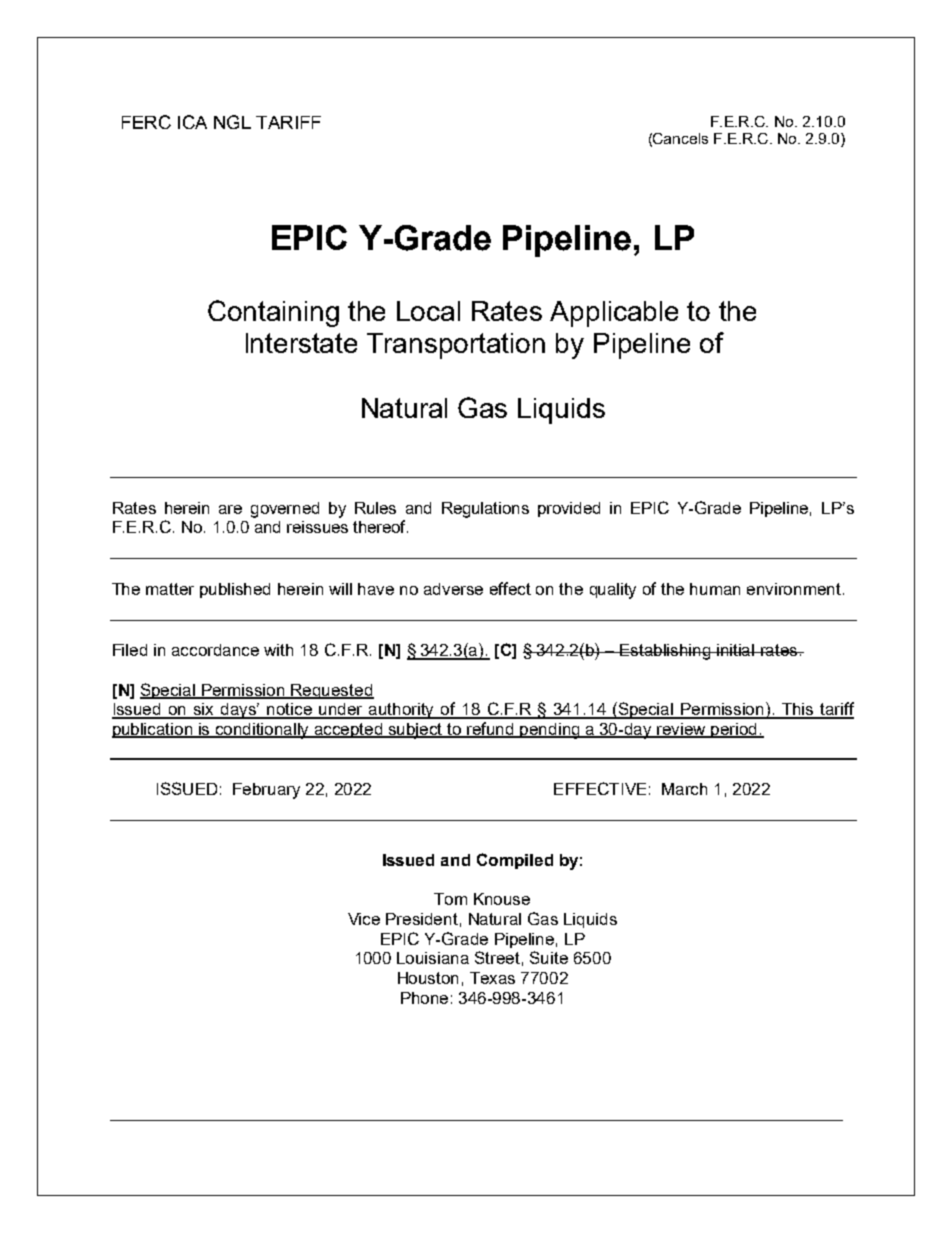  What do you see at coordinates (235, 590) in the screenshot?
I see `published` at bounding box center [235, 590].
